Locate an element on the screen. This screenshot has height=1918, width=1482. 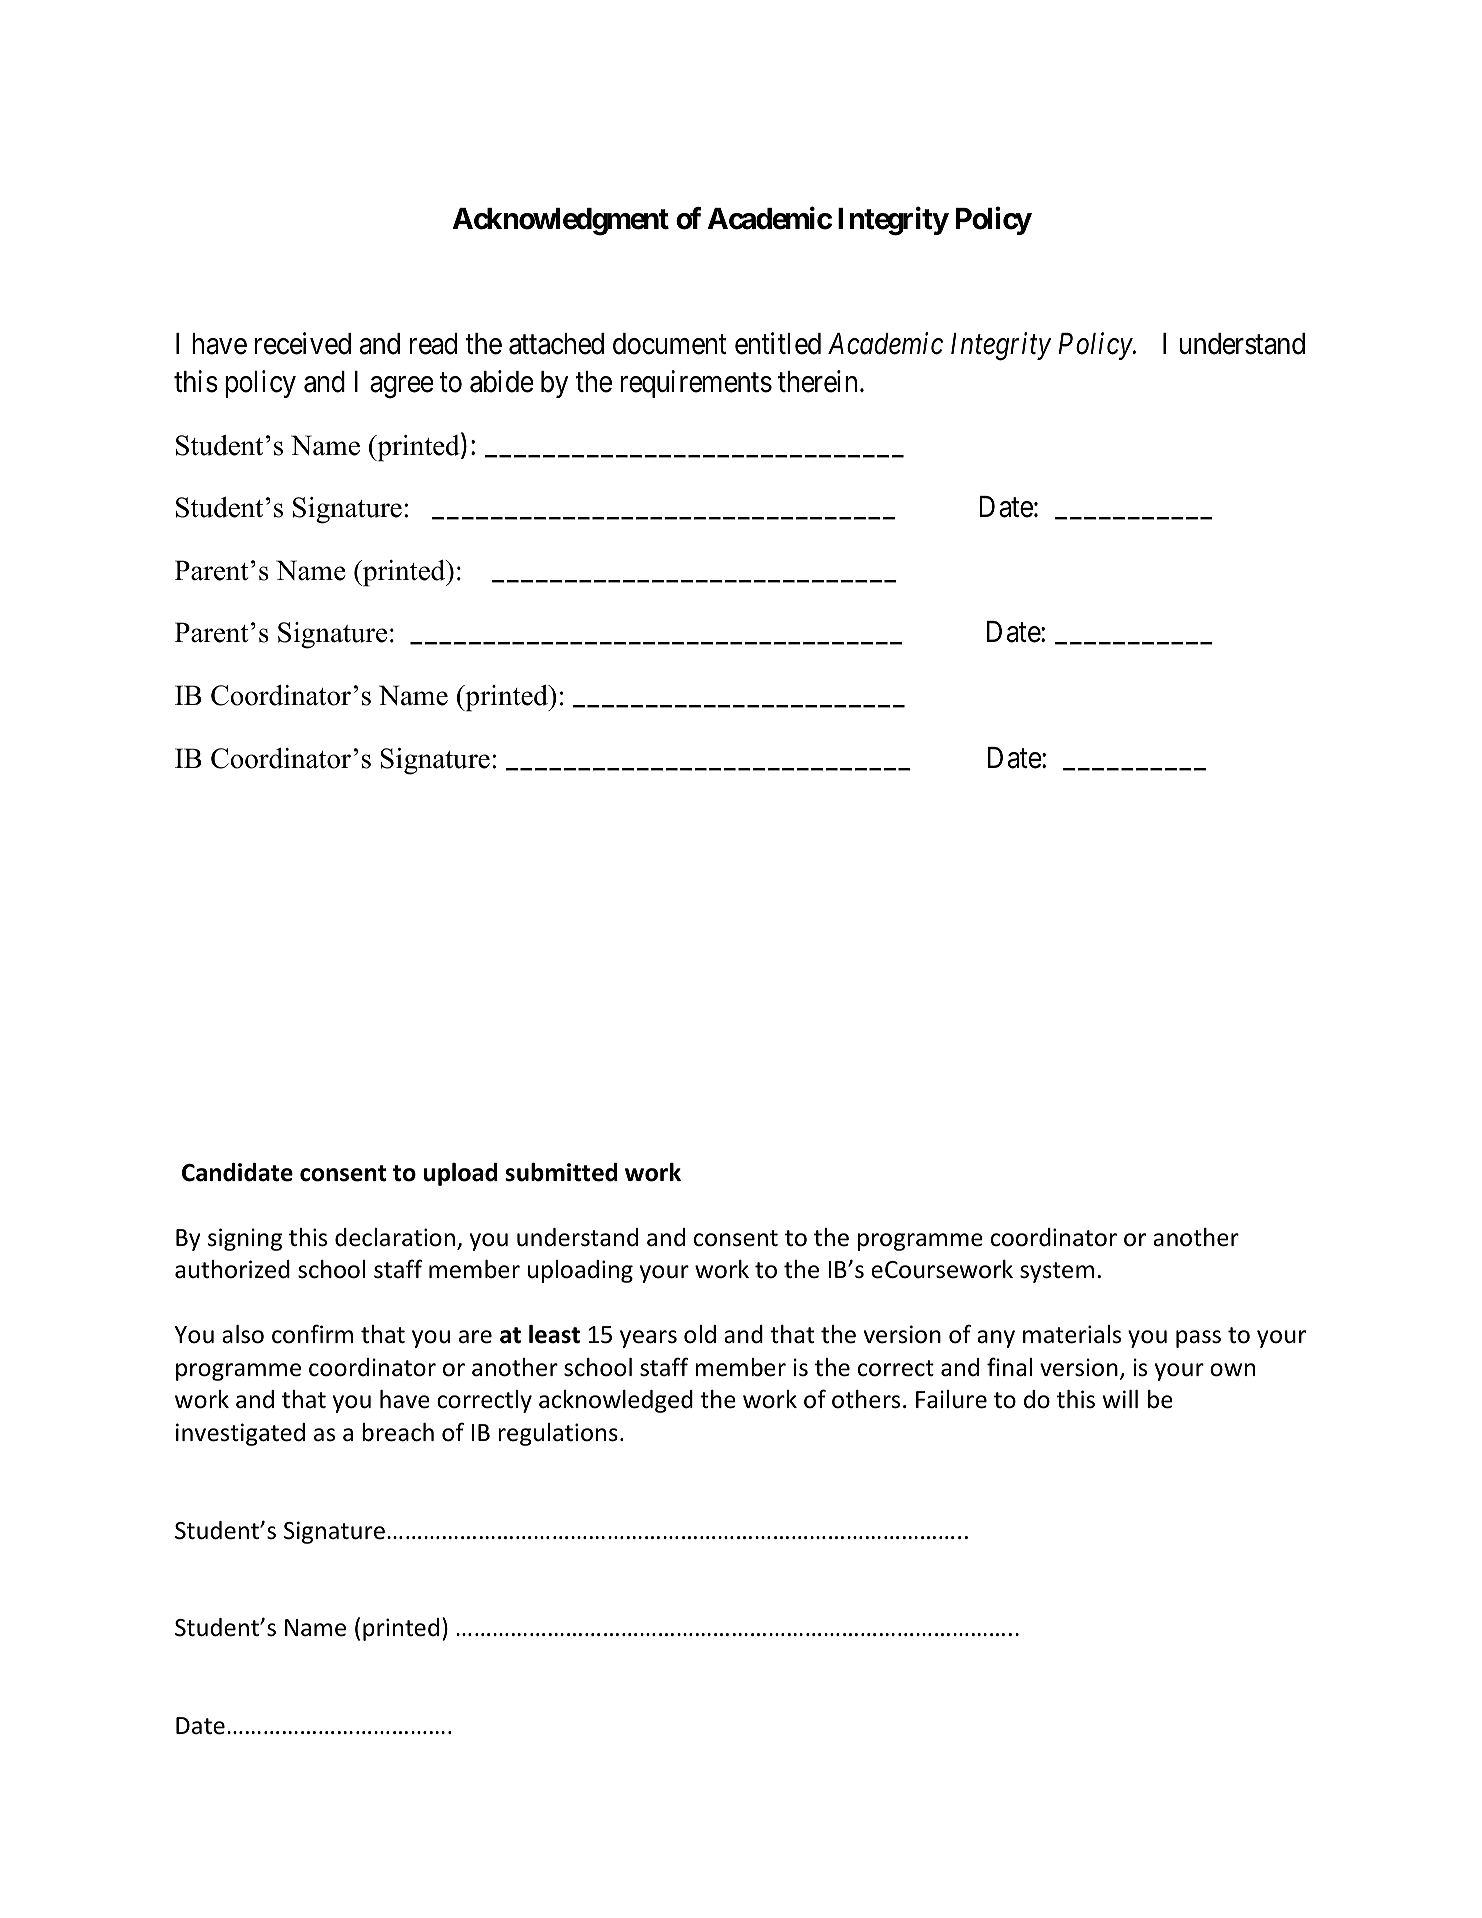
received is located at coordinates (303, 343).
